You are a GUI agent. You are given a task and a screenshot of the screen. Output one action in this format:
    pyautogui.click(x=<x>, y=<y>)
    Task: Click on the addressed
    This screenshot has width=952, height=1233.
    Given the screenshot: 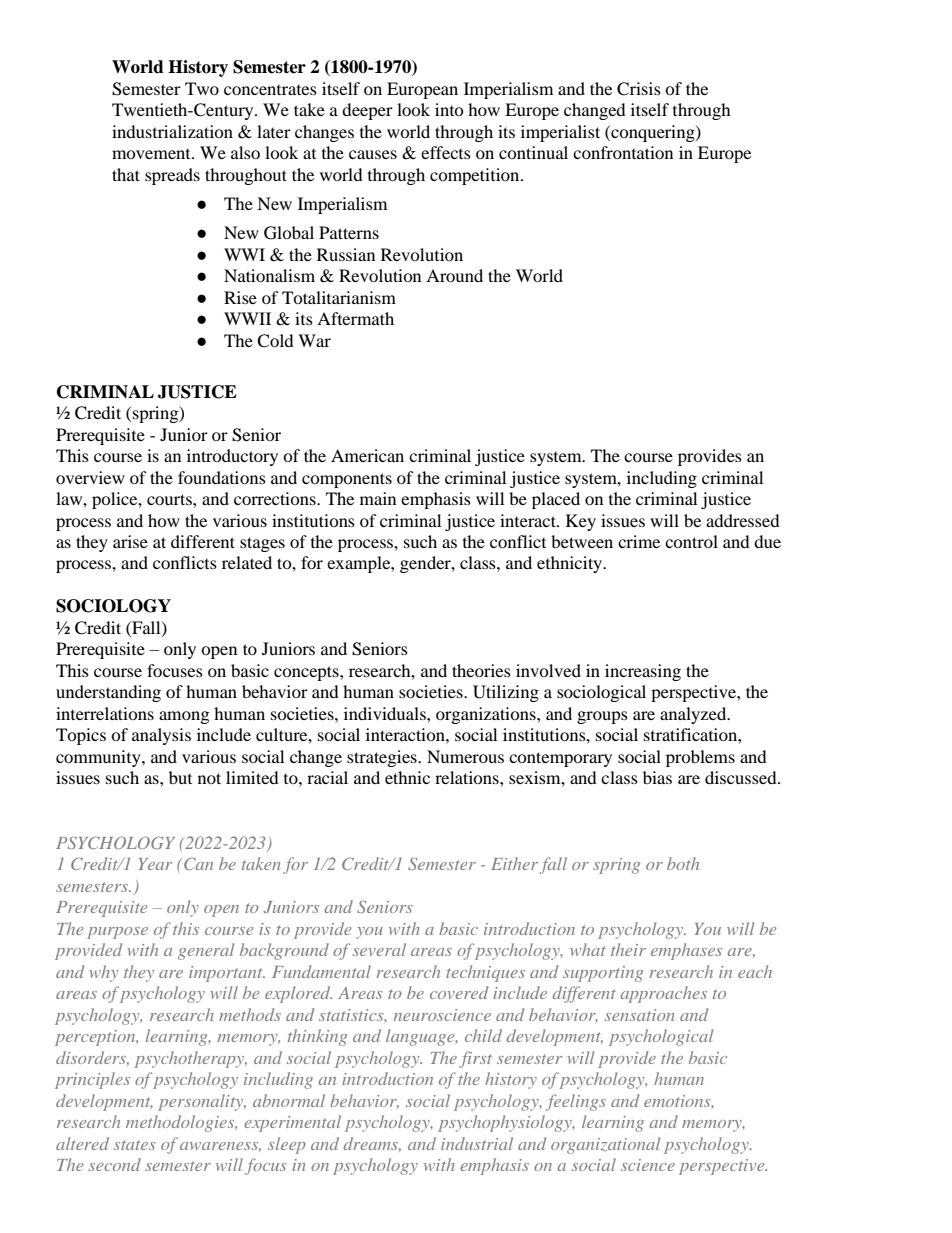 What is the action you would take?
    pyautogui.click(x=743, y=520)
